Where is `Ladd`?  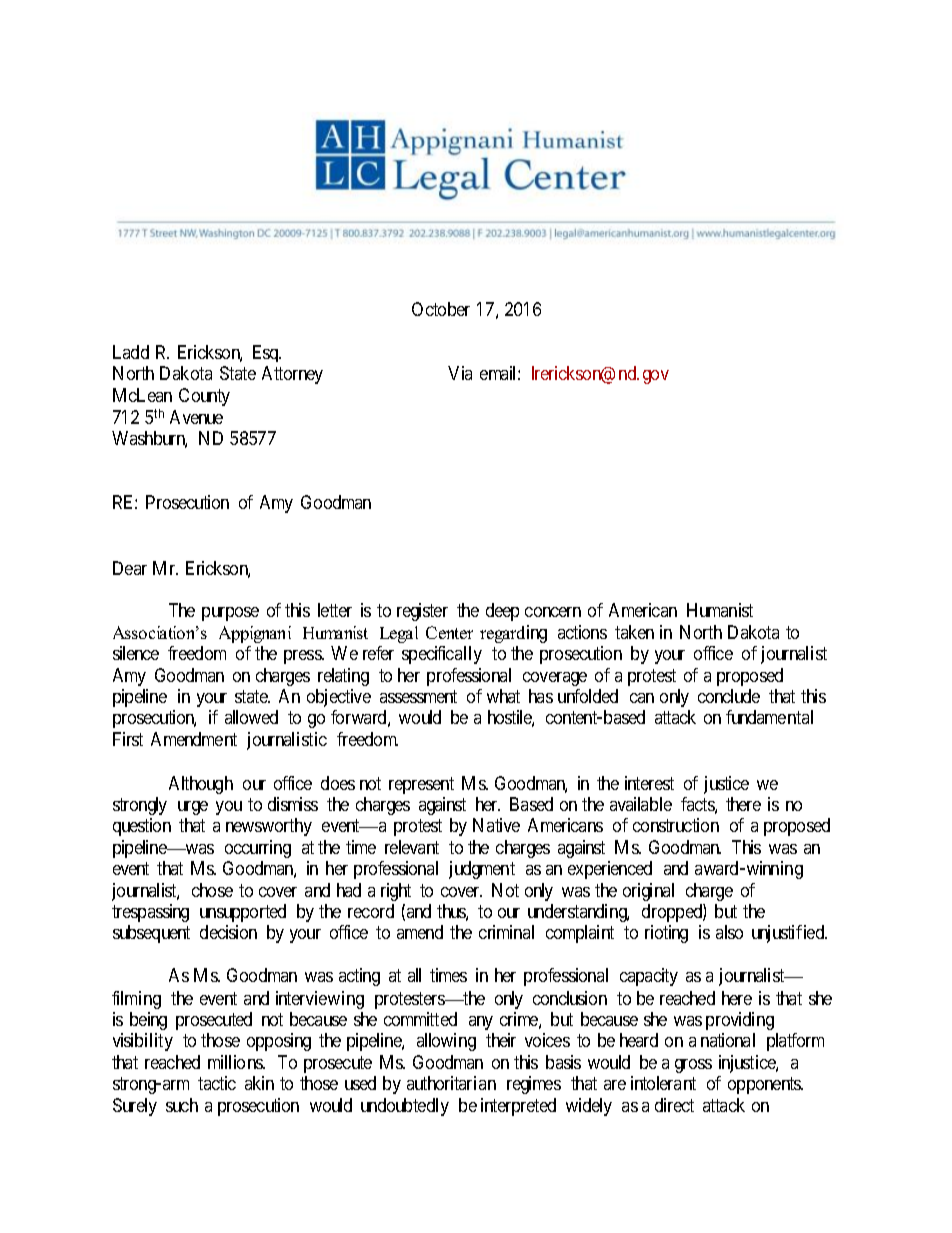 Ladd is located at coordinates (131, 352).
